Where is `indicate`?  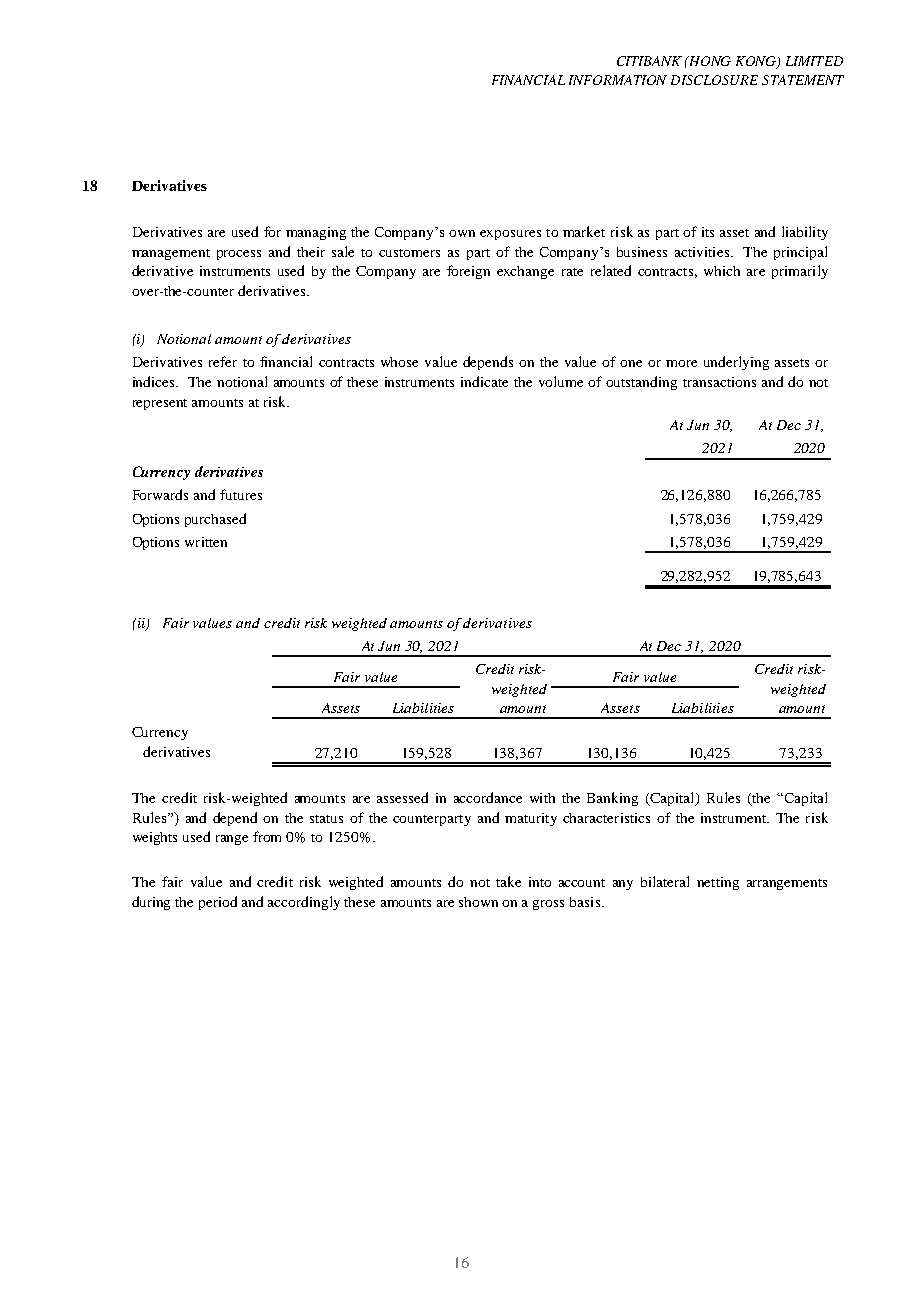 indicate is located at coordinates (484, 381).
